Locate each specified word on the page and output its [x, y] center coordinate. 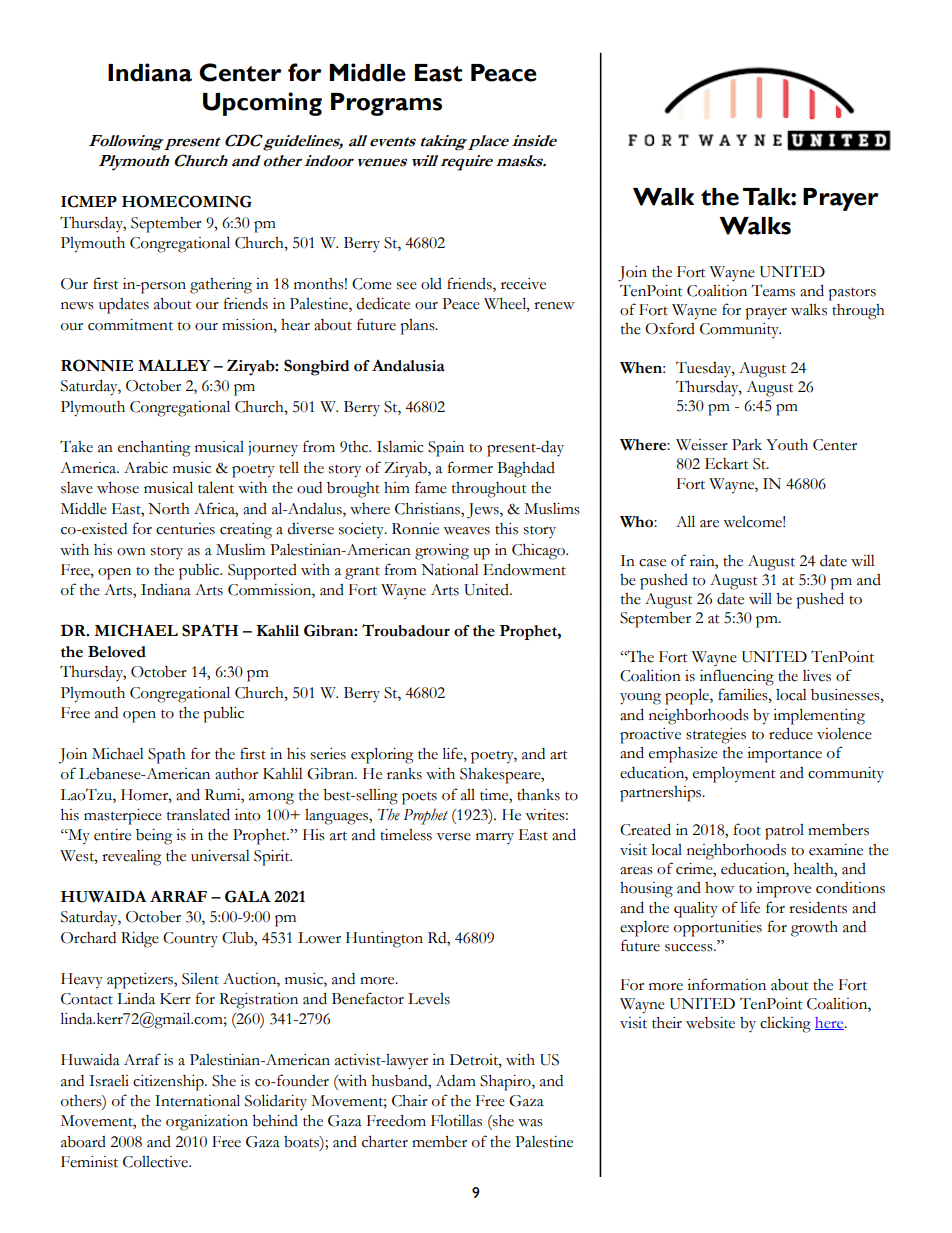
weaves [466, 531]
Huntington [384, 940]
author [236, 774]
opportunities [718, 929]
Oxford [670, 328]
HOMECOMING [187, 201]
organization [207, 1123]
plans [418, 327]
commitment [130, 325]
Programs [386, 104]
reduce [791, 733]
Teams [773, 290]
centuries [185, 529]
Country [190, 939]
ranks [404, 774]
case [652, 563]
